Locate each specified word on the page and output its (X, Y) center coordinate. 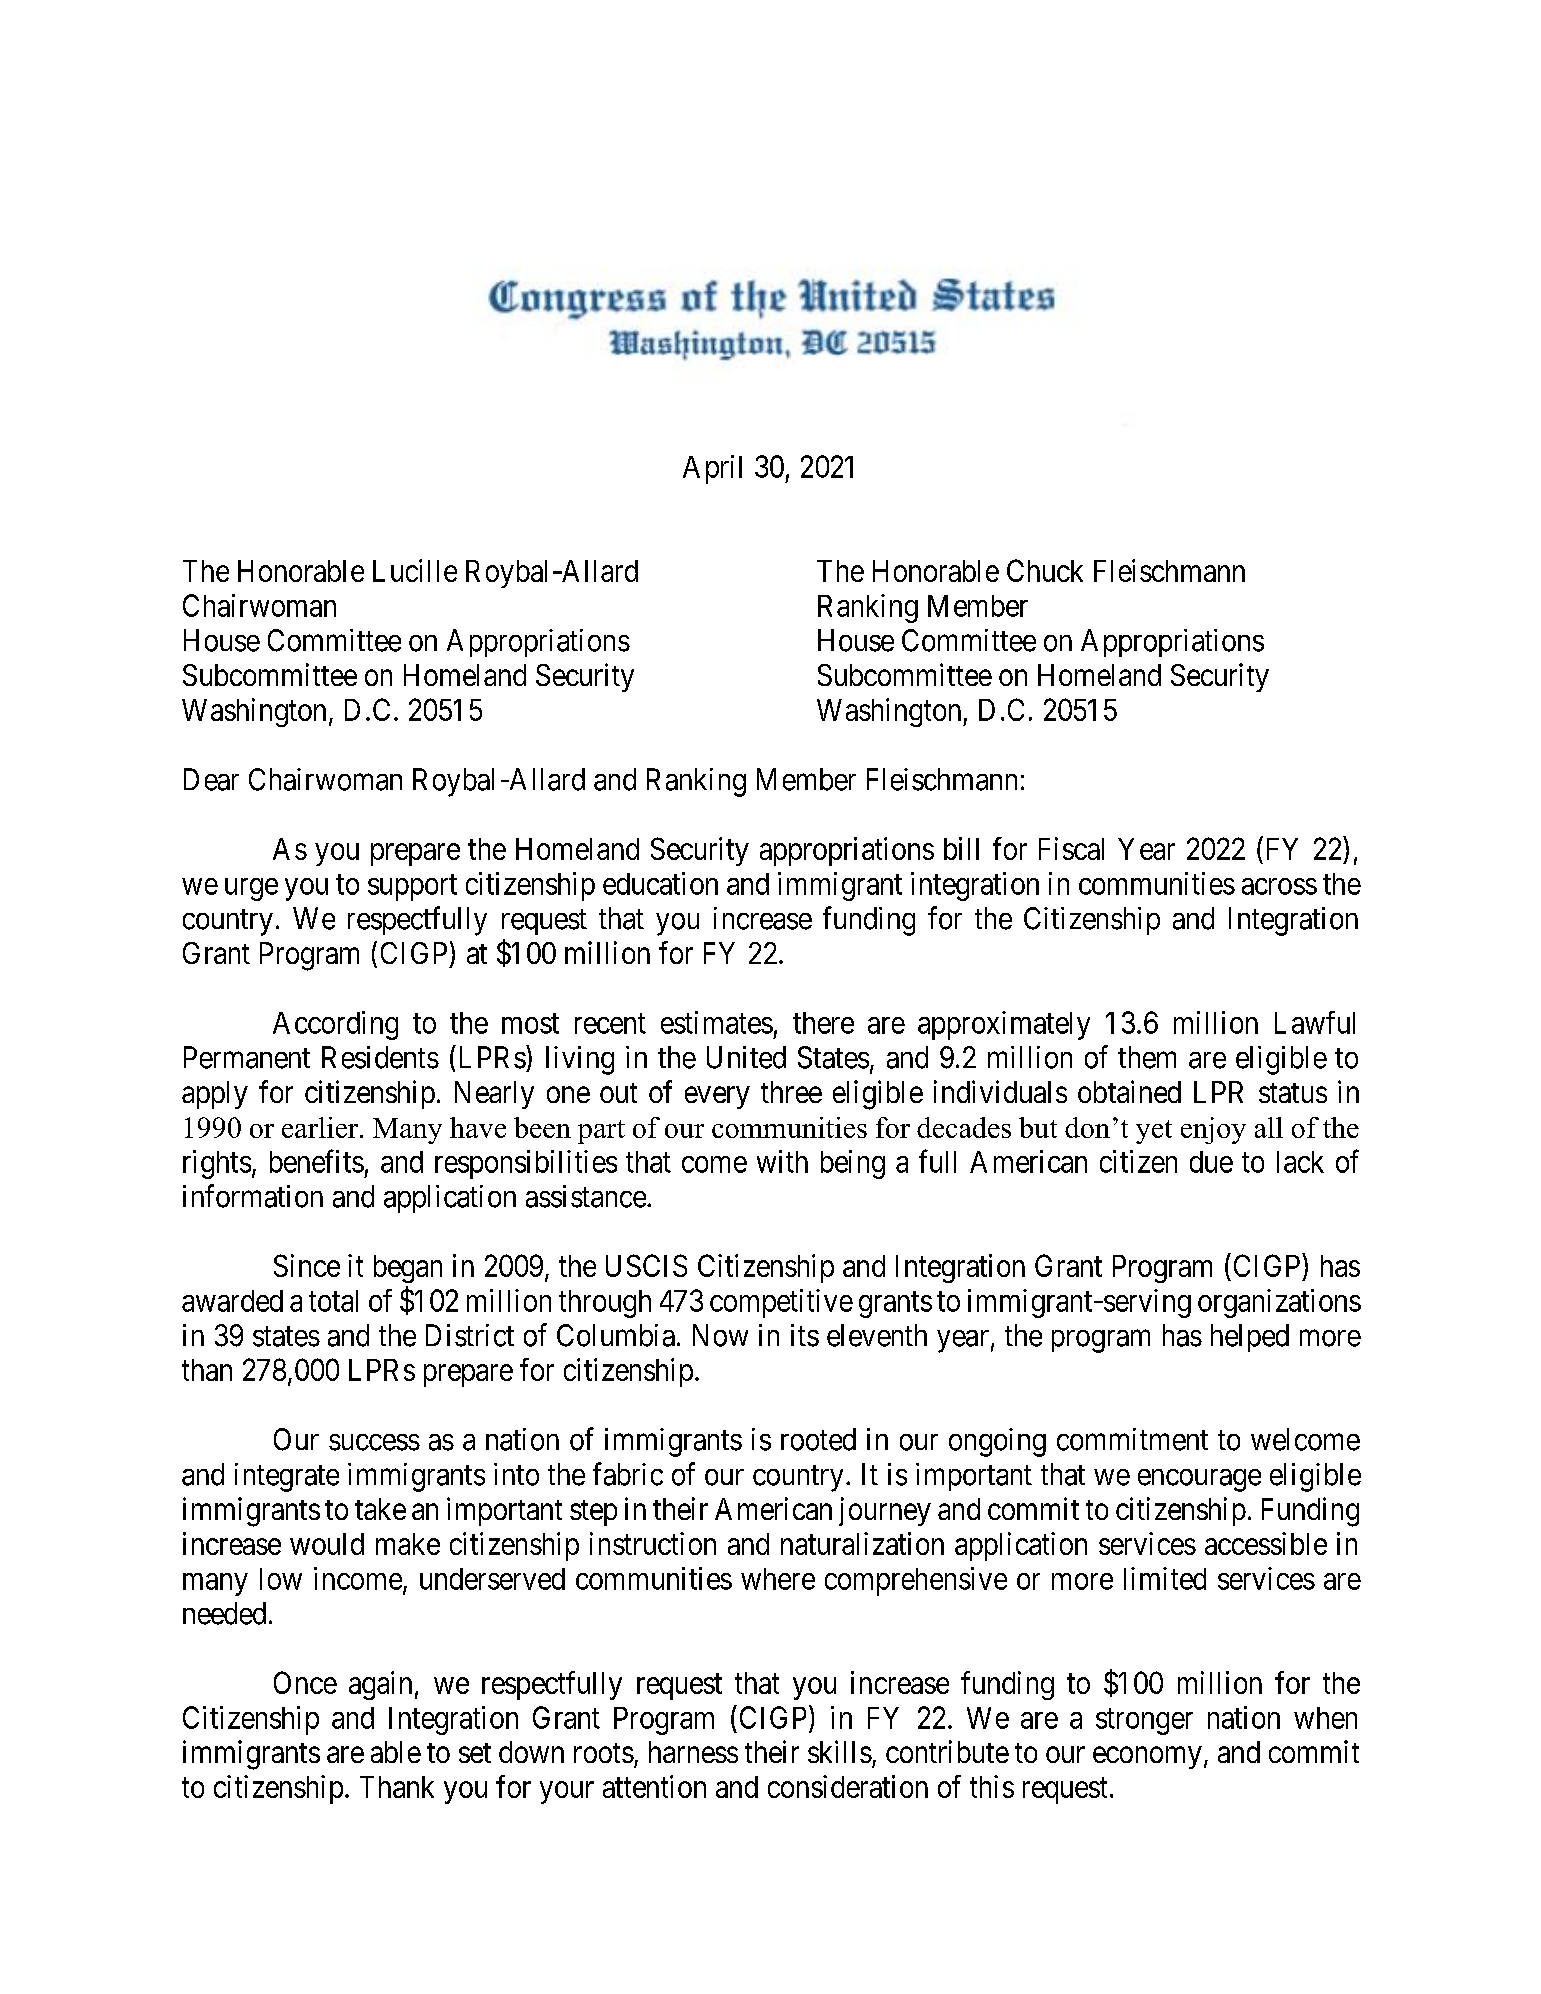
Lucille (415, 570)
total (333, 1301)
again (380, 1685)
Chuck (1045, 570)
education (660, 883)
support (412, 887)
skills (840, 1751)
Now (720, 1335)
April (712, 469)
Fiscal (1071, 848)
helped (1250, 1338)
